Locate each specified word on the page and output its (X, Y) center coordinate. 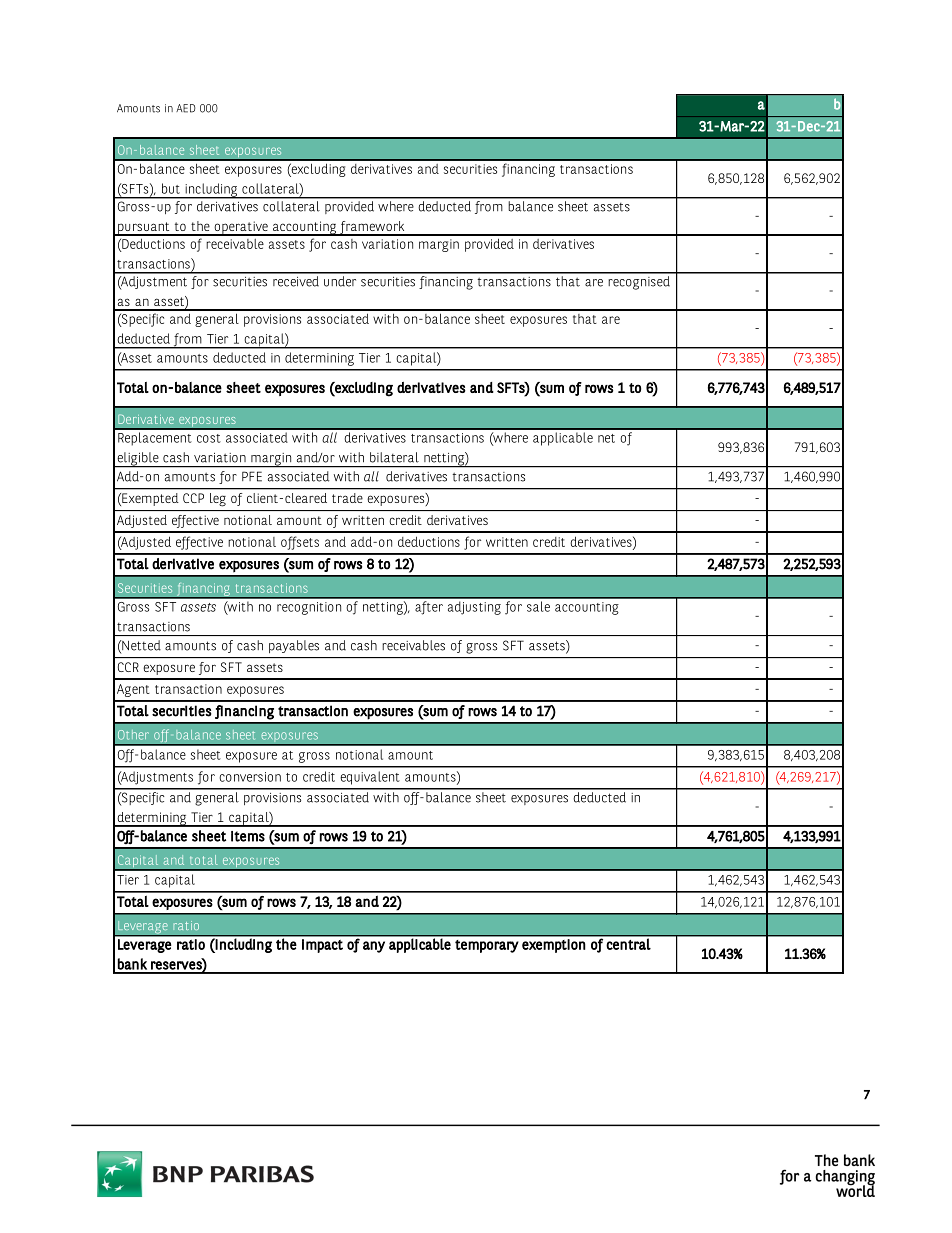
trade (347, 498)
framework (372, 228)
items (248, 836)
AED (186, 108)
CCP (193, 498)
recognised (639, 281)
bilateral (394, 457)
